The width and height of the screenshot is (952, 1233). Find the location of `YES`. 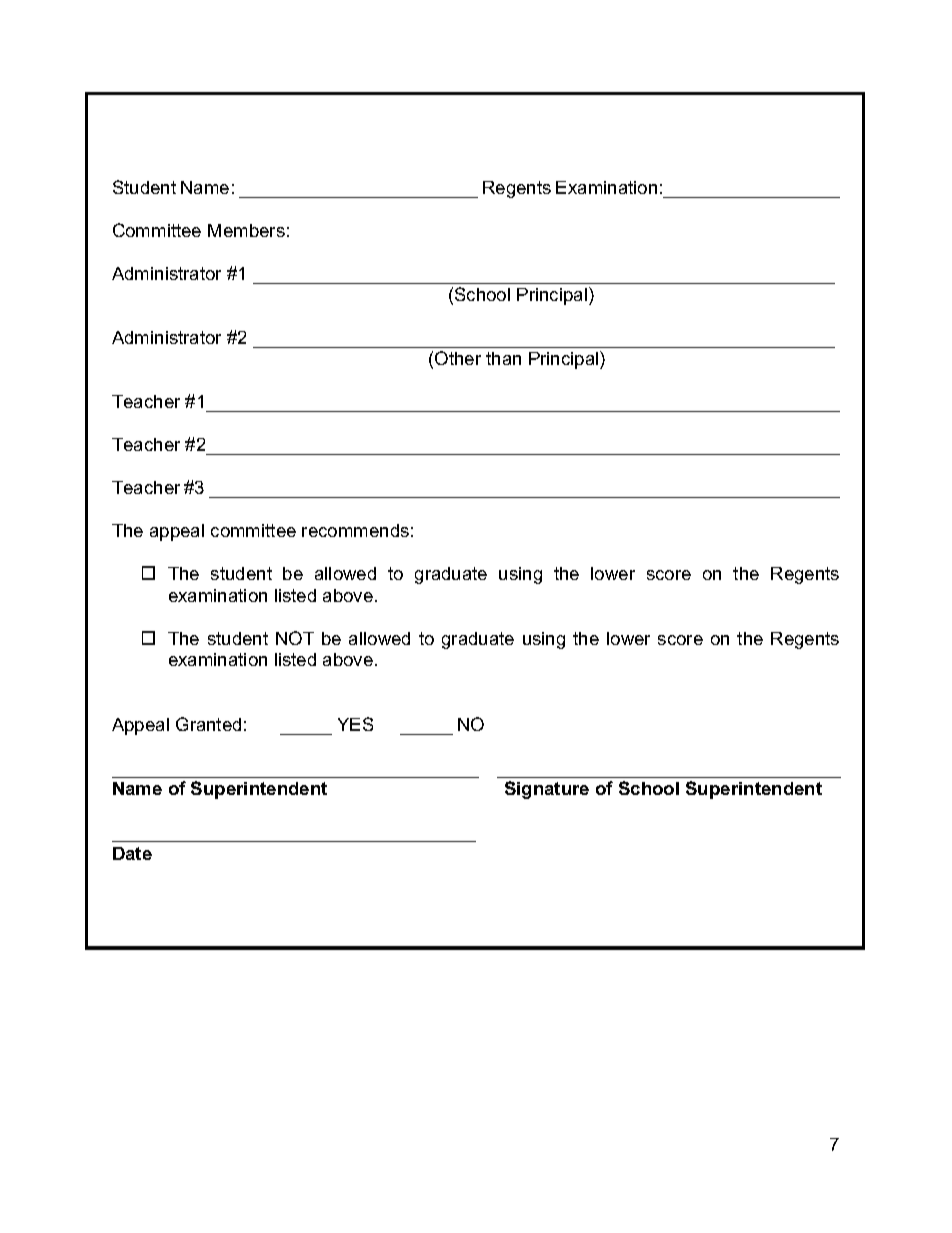

YES is located at coordinates (355, 724).
